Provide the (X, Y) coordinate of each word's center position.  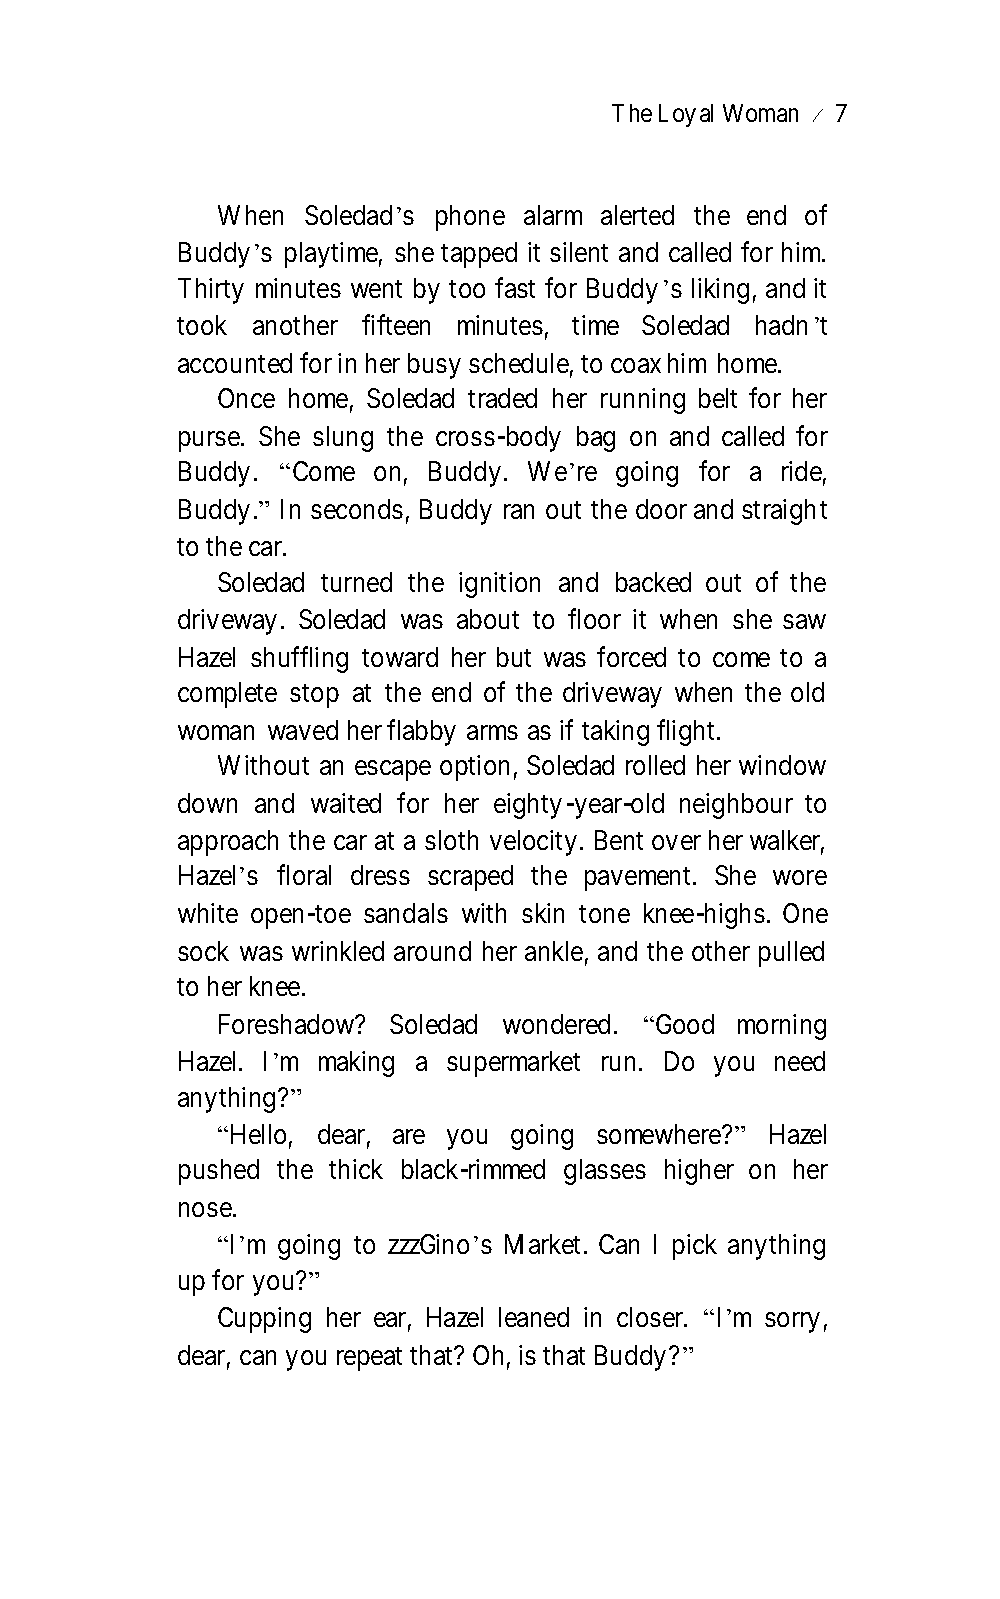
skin (543, 913)
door (661, 509)
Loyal (686, 115)
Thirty (211, 291)
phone (470, 218)
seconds (357, 509)
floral (304, 875)
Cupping (264, 1320)
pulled (791, 954)
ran (519, 511)
